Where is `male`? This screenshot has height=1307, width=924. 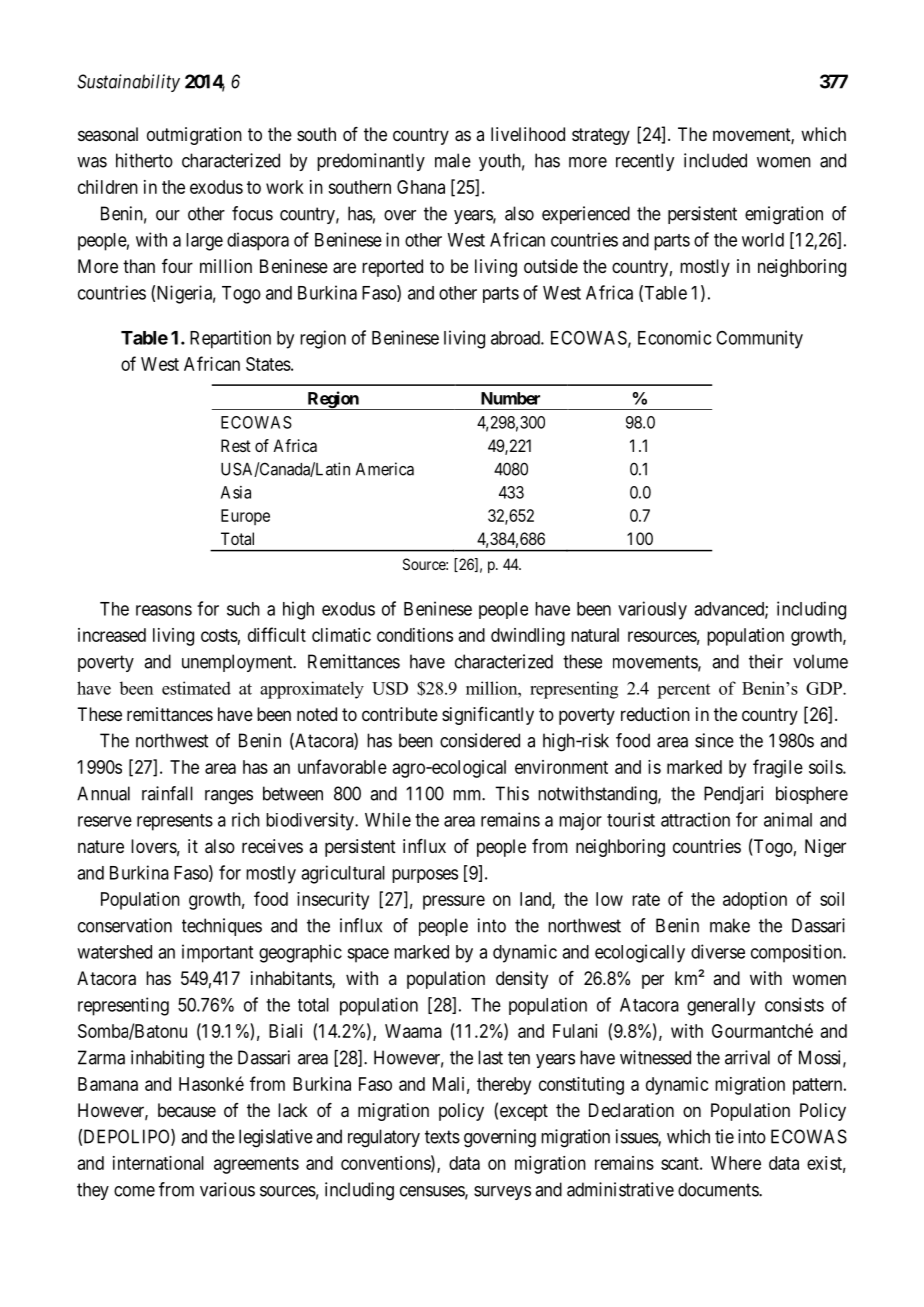
male is located at coordinates (453, 160).
